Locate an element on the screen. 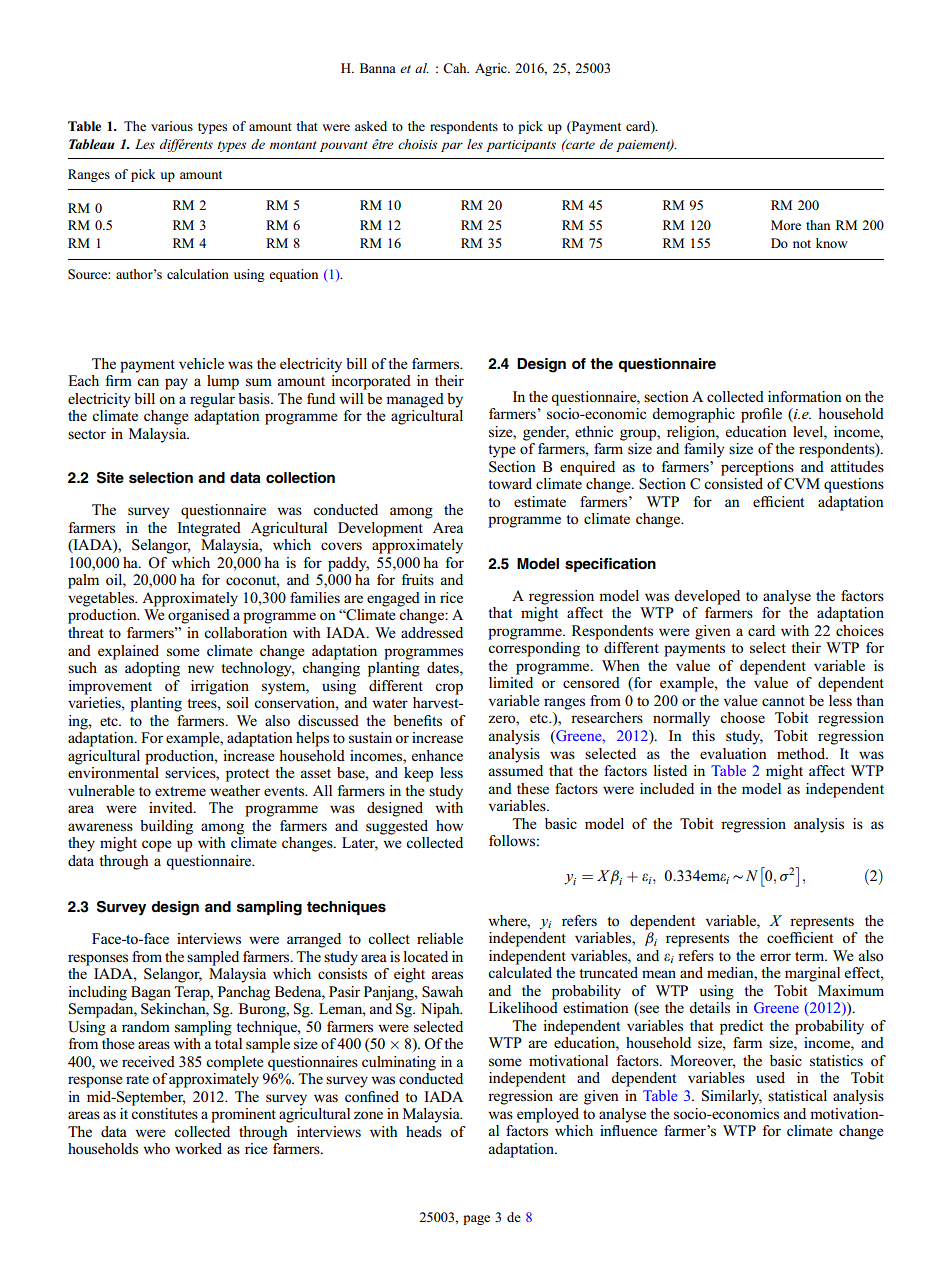  reliable is located at coordinates (440, 938).
